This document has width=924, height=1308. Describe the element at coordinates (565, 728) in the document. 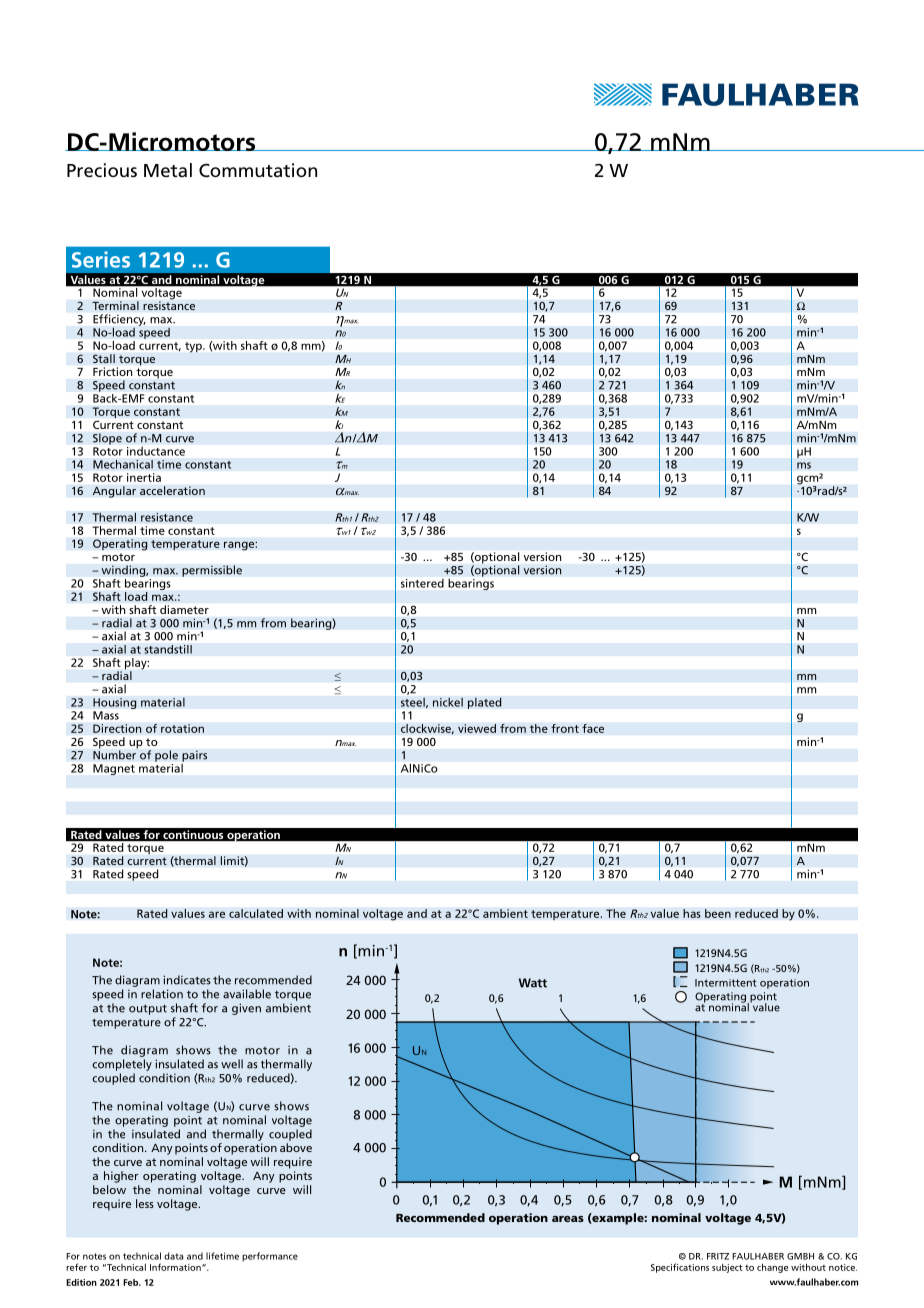

I see `front` at that location.
